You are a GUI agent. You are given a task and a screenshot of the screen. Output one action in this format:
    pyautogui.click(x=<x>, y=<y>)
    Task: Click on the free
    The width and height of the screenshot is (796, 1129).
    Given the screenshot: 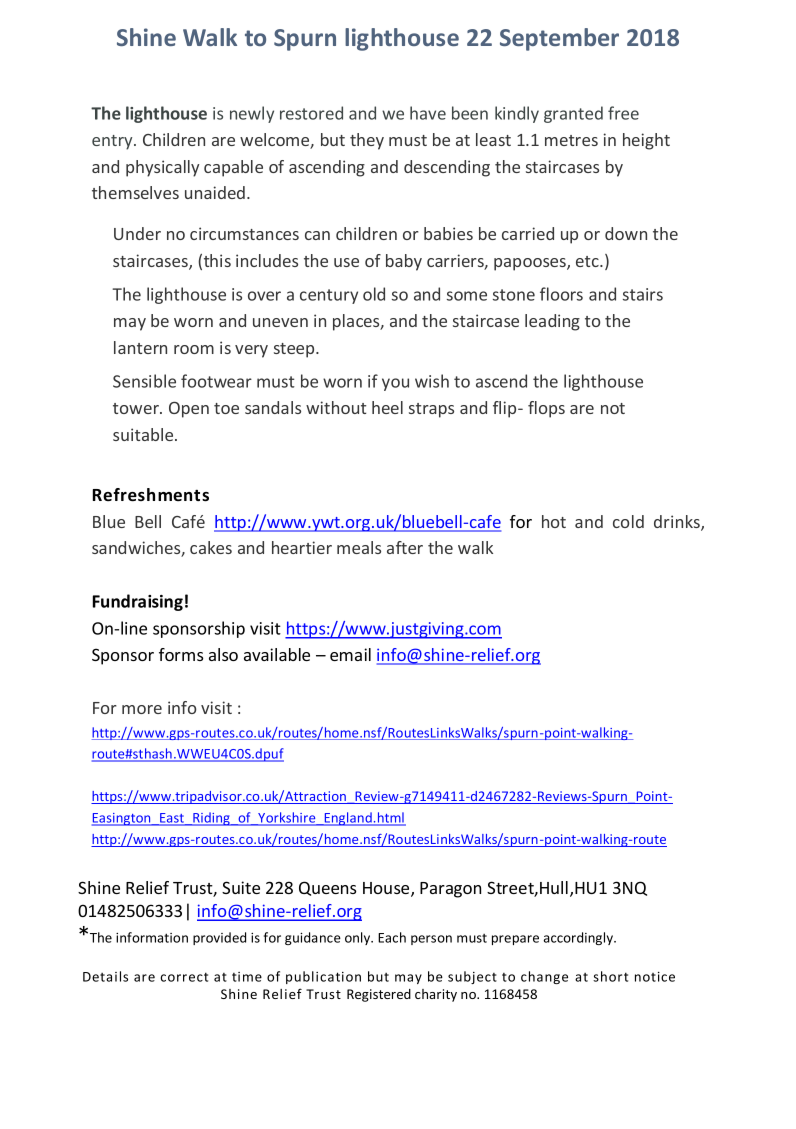 What is the action you would take?
    pyautogui.click(x=623, y=113)
